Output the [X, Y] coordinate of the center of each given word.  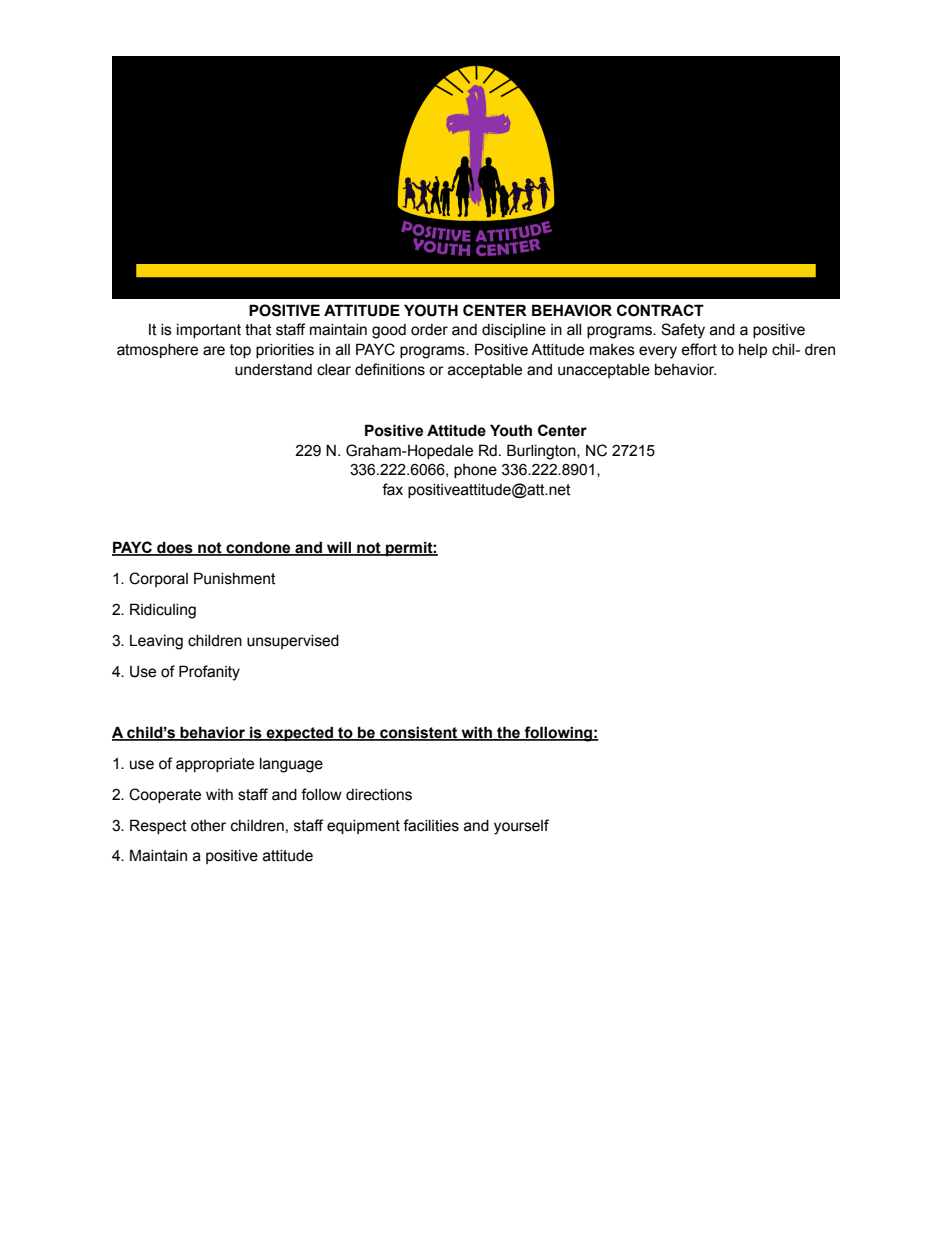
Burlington [542, 452]
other [208, 826]
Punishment [235, 578]
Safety [683, 331]
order [429, 330]
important [209, 331]
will [339, 548]
